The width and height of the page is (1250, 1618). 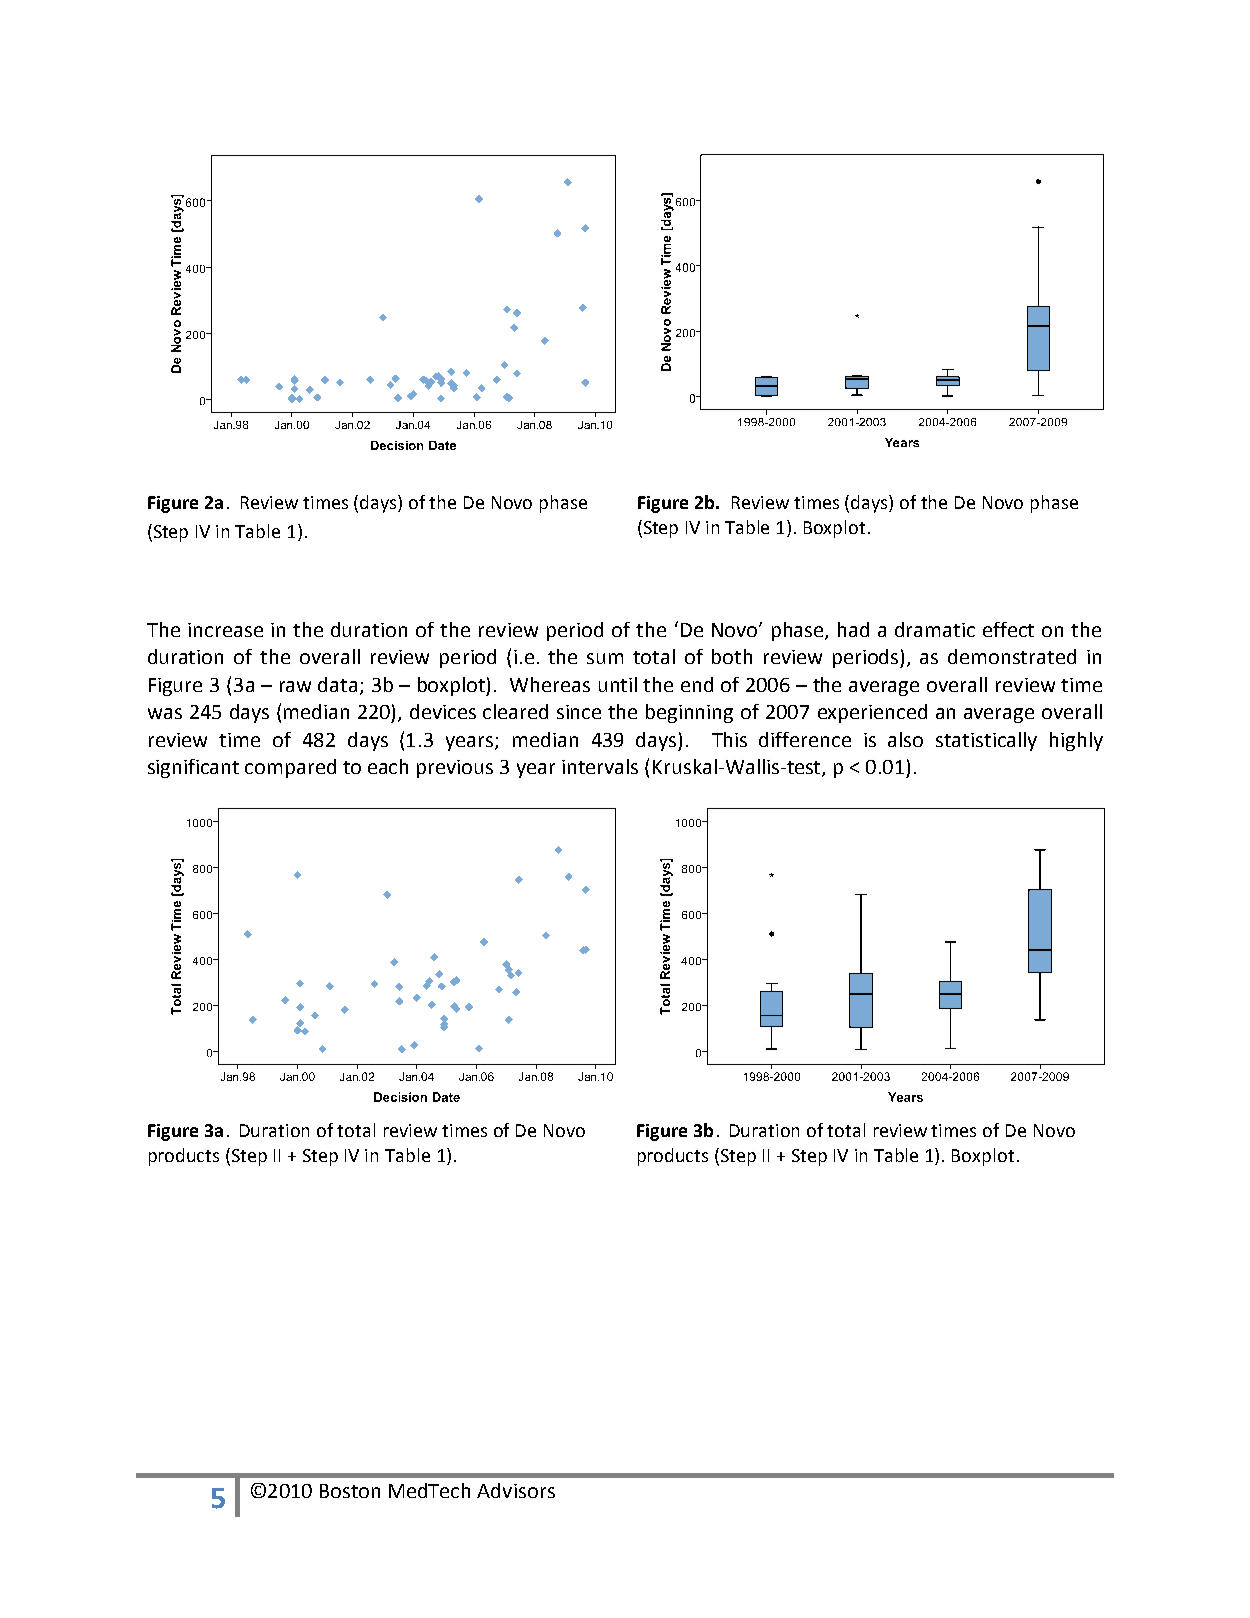 What do you see at coordinates (986, 741) in the page?
I see `statistically` at bounding box center [986, 741].
